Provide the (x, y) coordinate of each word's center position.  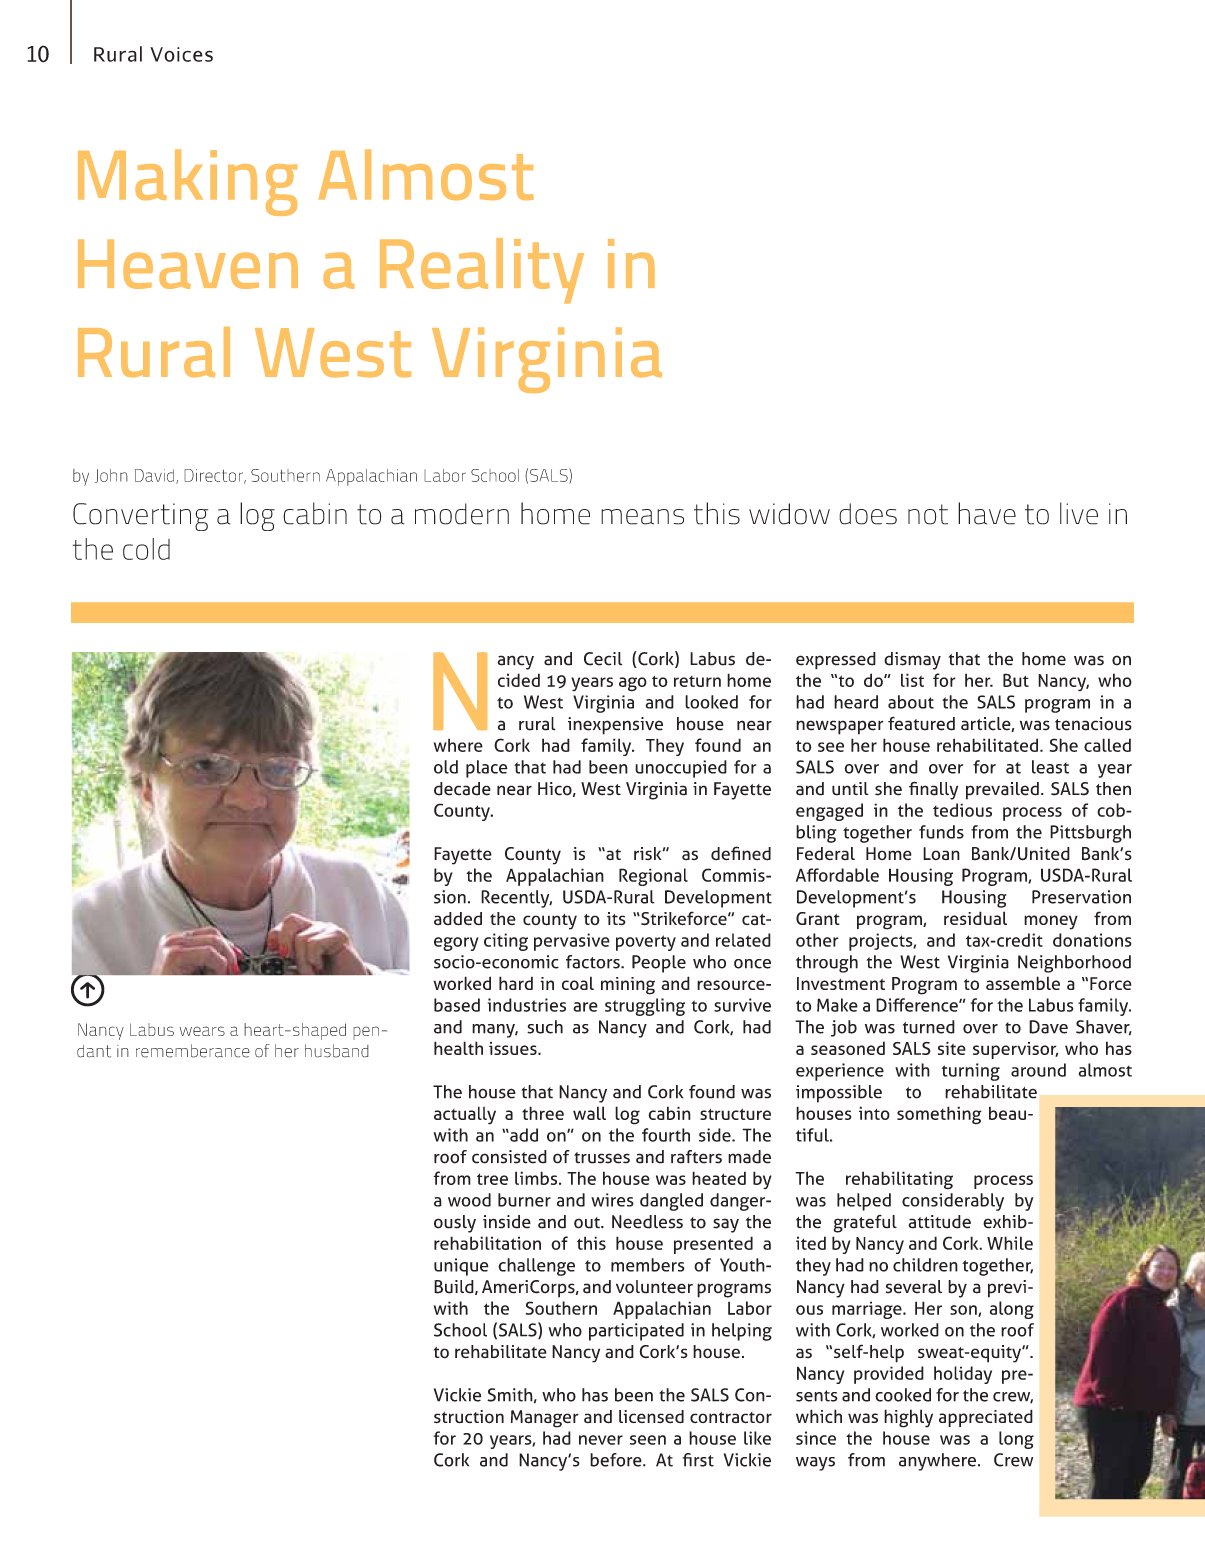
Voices (181, 54)
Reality (482, 271)
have (987, 513)
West (333, 353)
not (928, 514)
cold (146, 549)
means (642, 517)
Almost (426, 174)
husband (337, 1051)
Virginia (547, 360)
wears (202, 1031)
